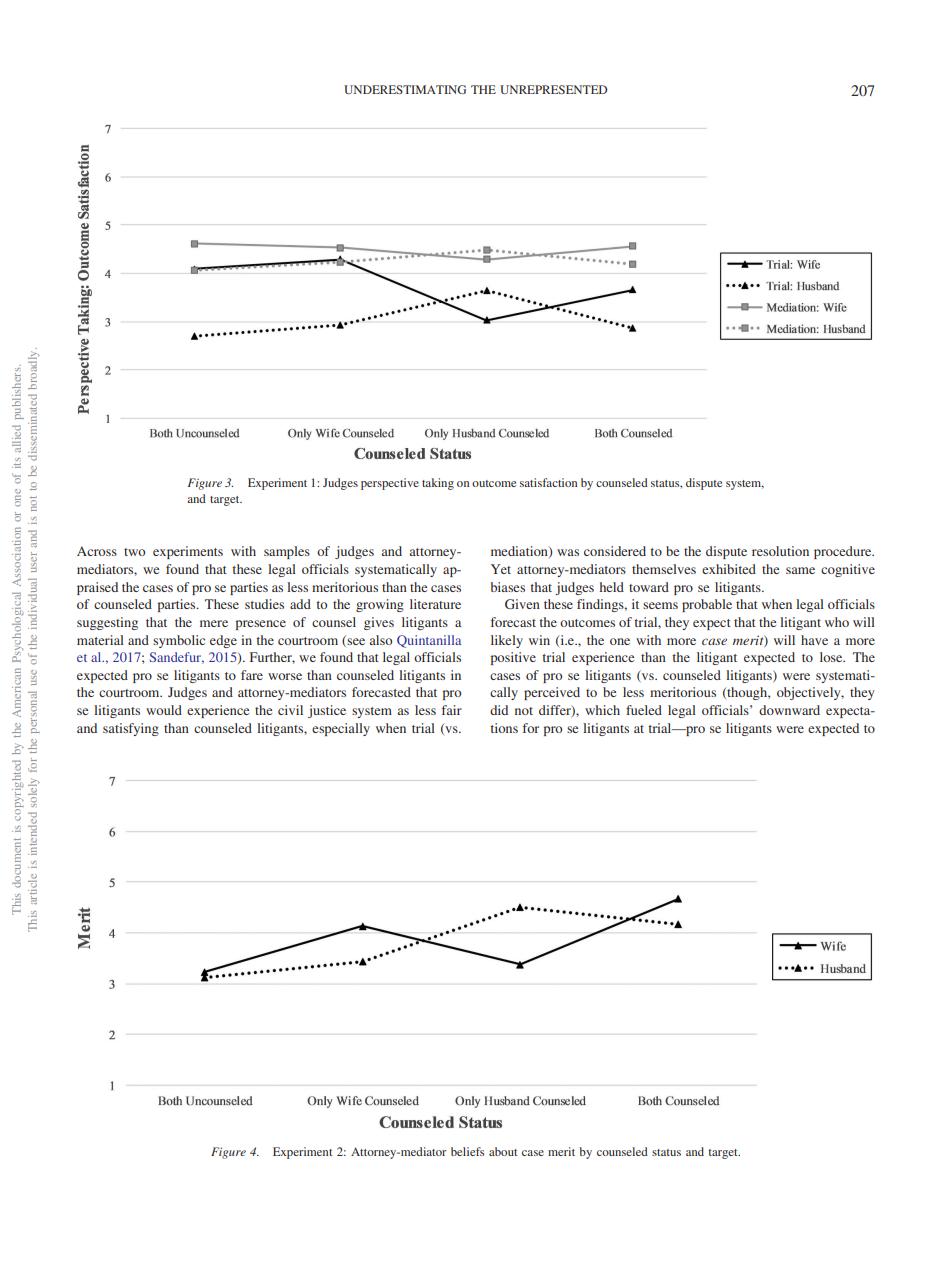 The image size is (952, 1270). I want to click on downward, so click(789, 710).
